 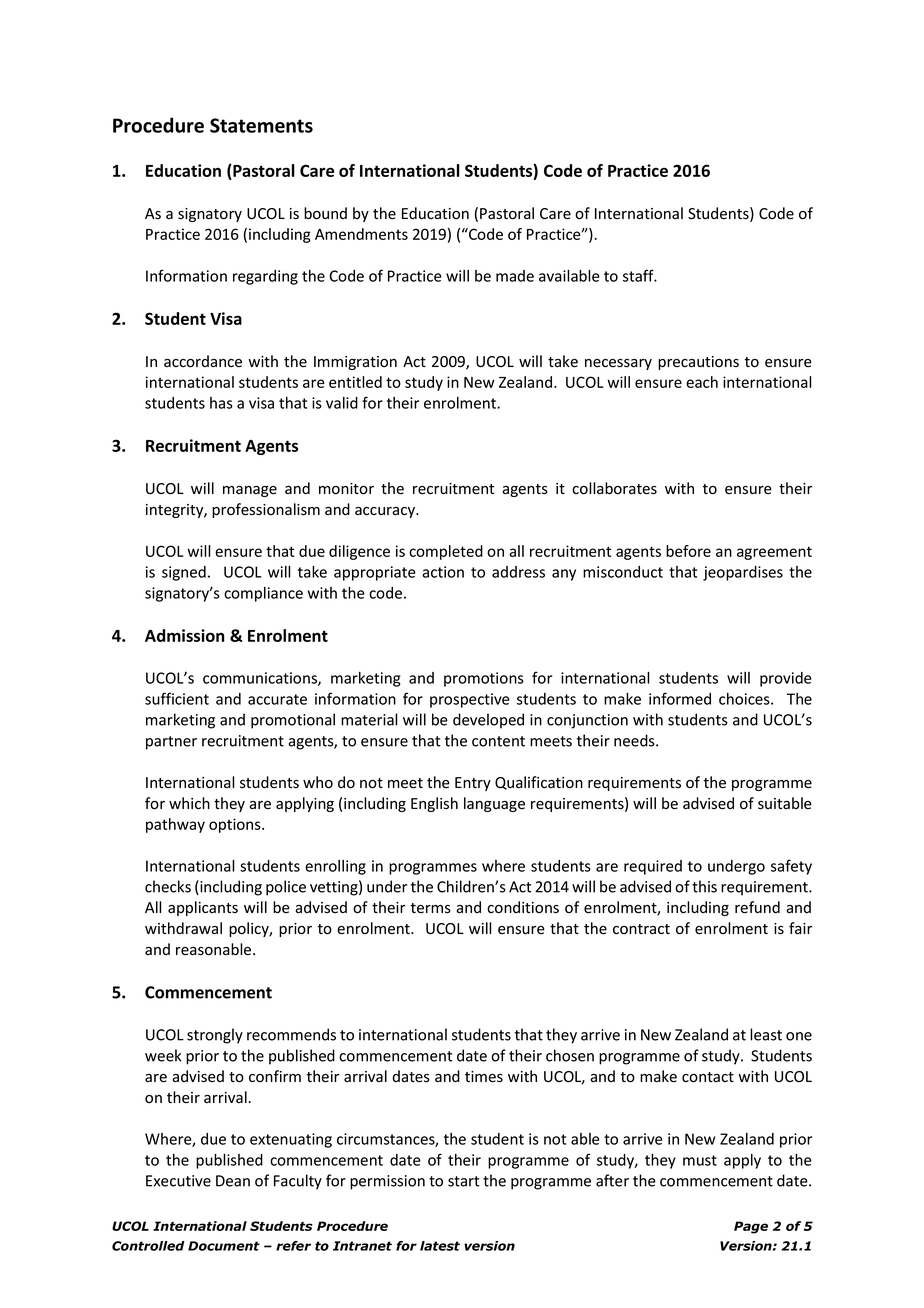 What do you see at coordinates (233, 1181) in the image?
I see `Dean` at bounding box center [233, 1181].
